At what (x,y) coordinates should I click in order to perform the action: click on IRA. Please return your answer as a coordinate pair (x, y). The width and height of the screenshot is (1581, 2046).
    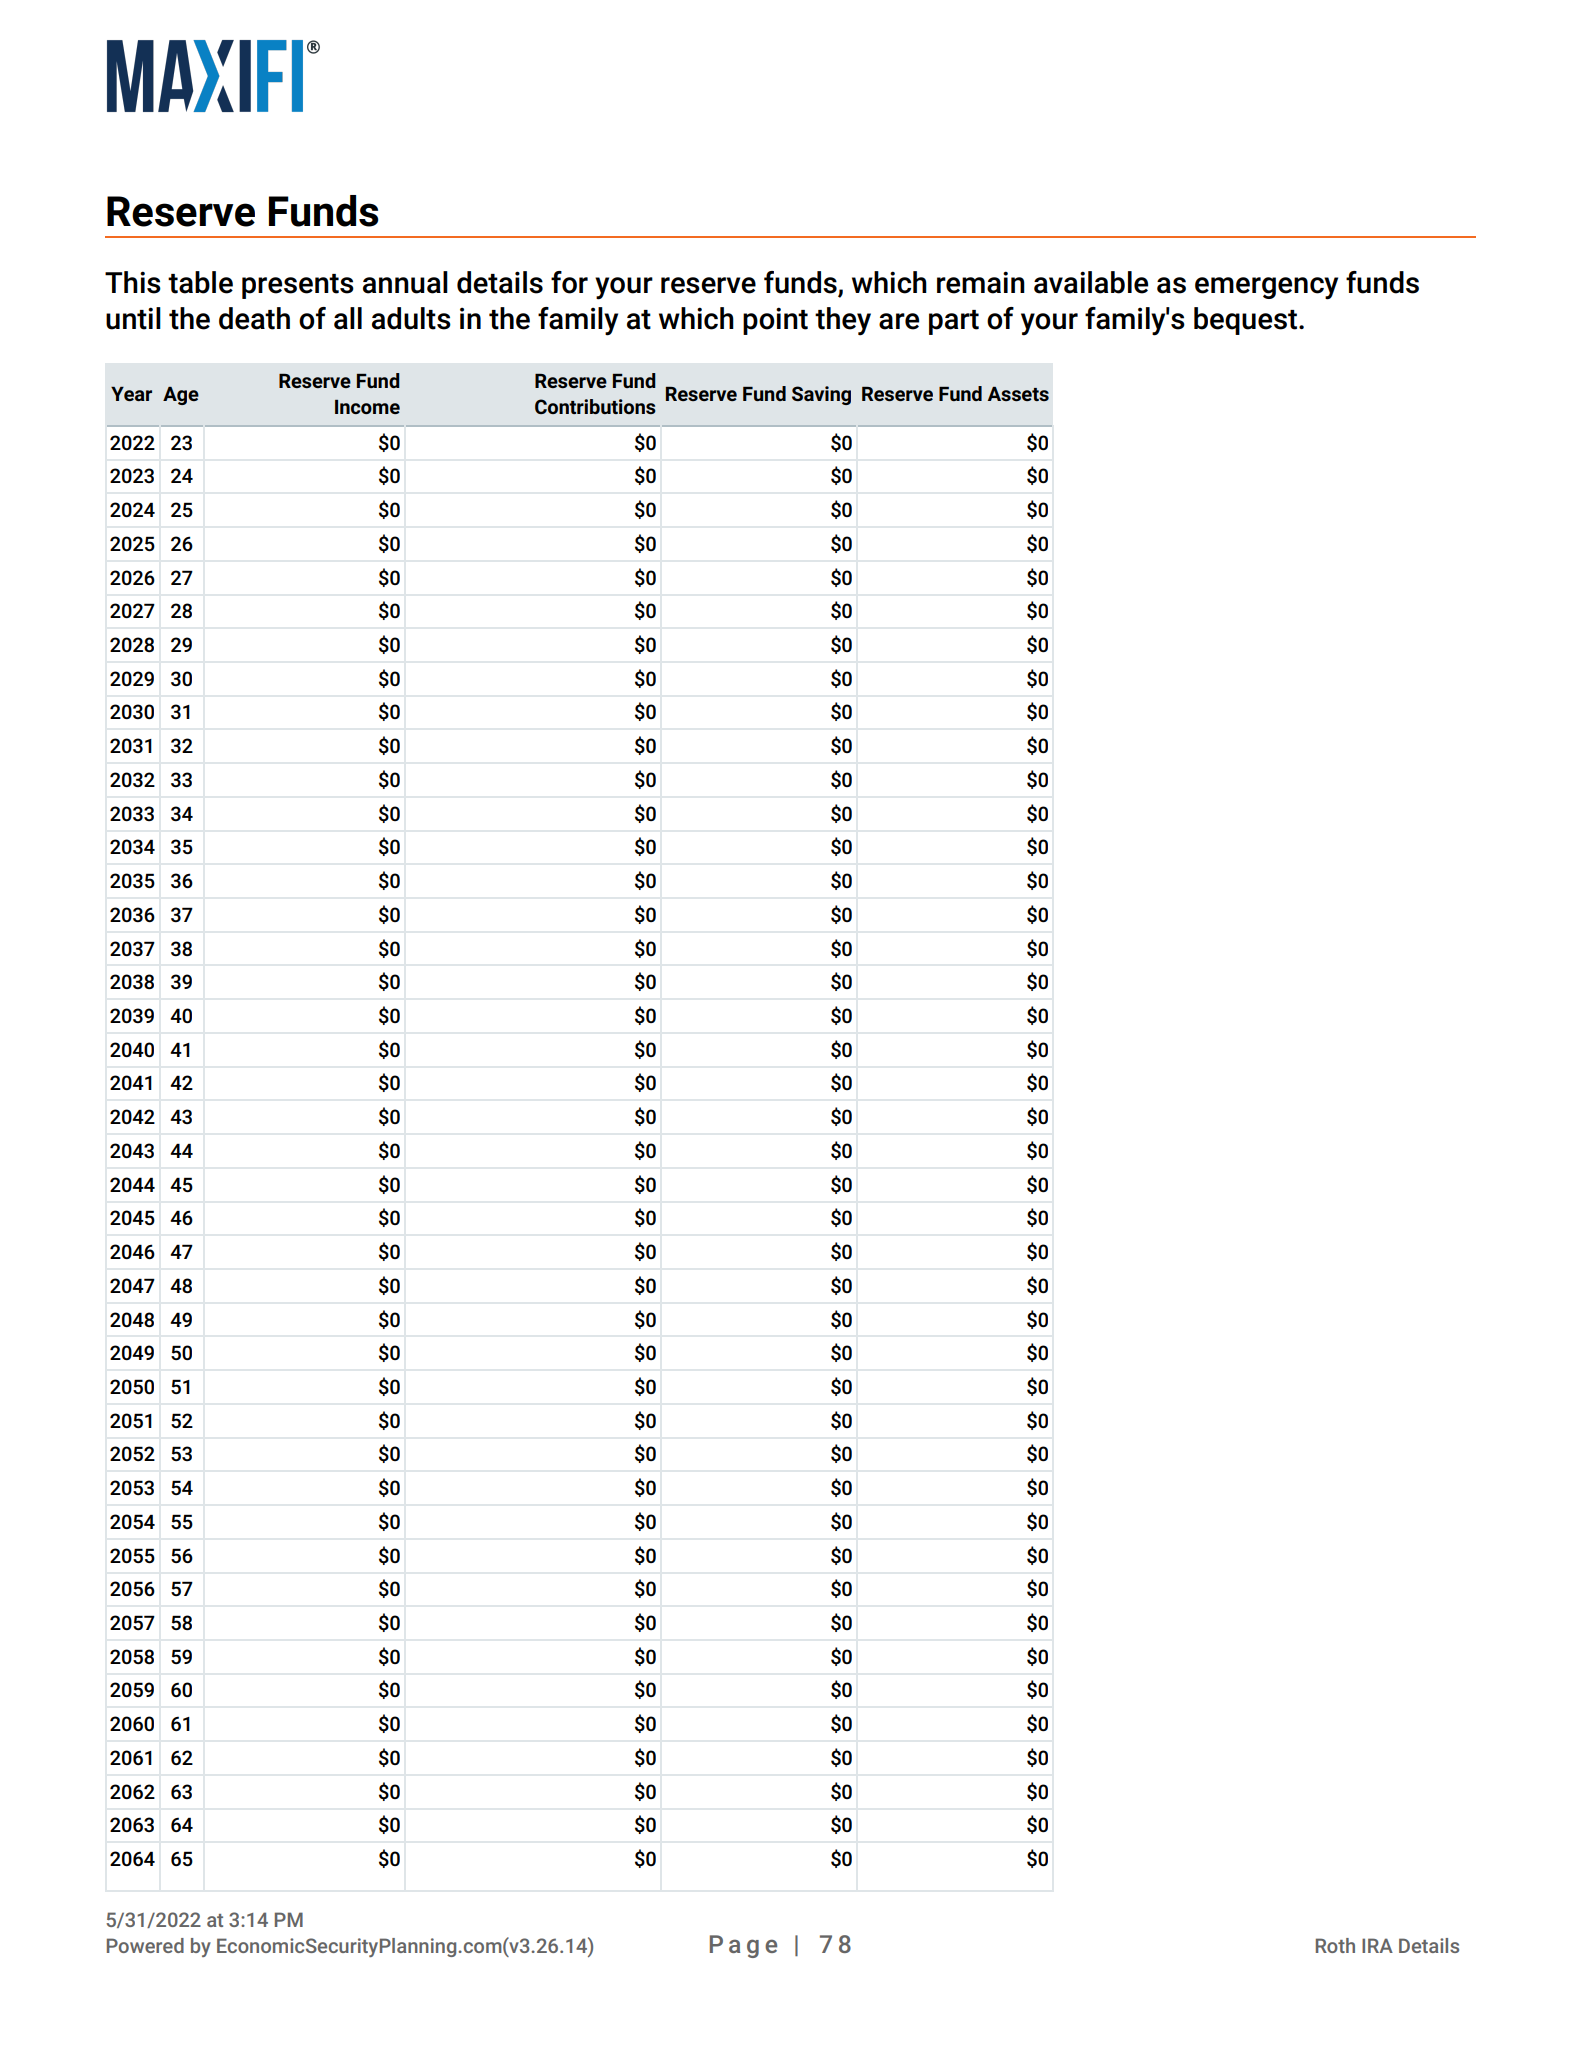
    Looking at the image, I should click on (1377, 1945).
